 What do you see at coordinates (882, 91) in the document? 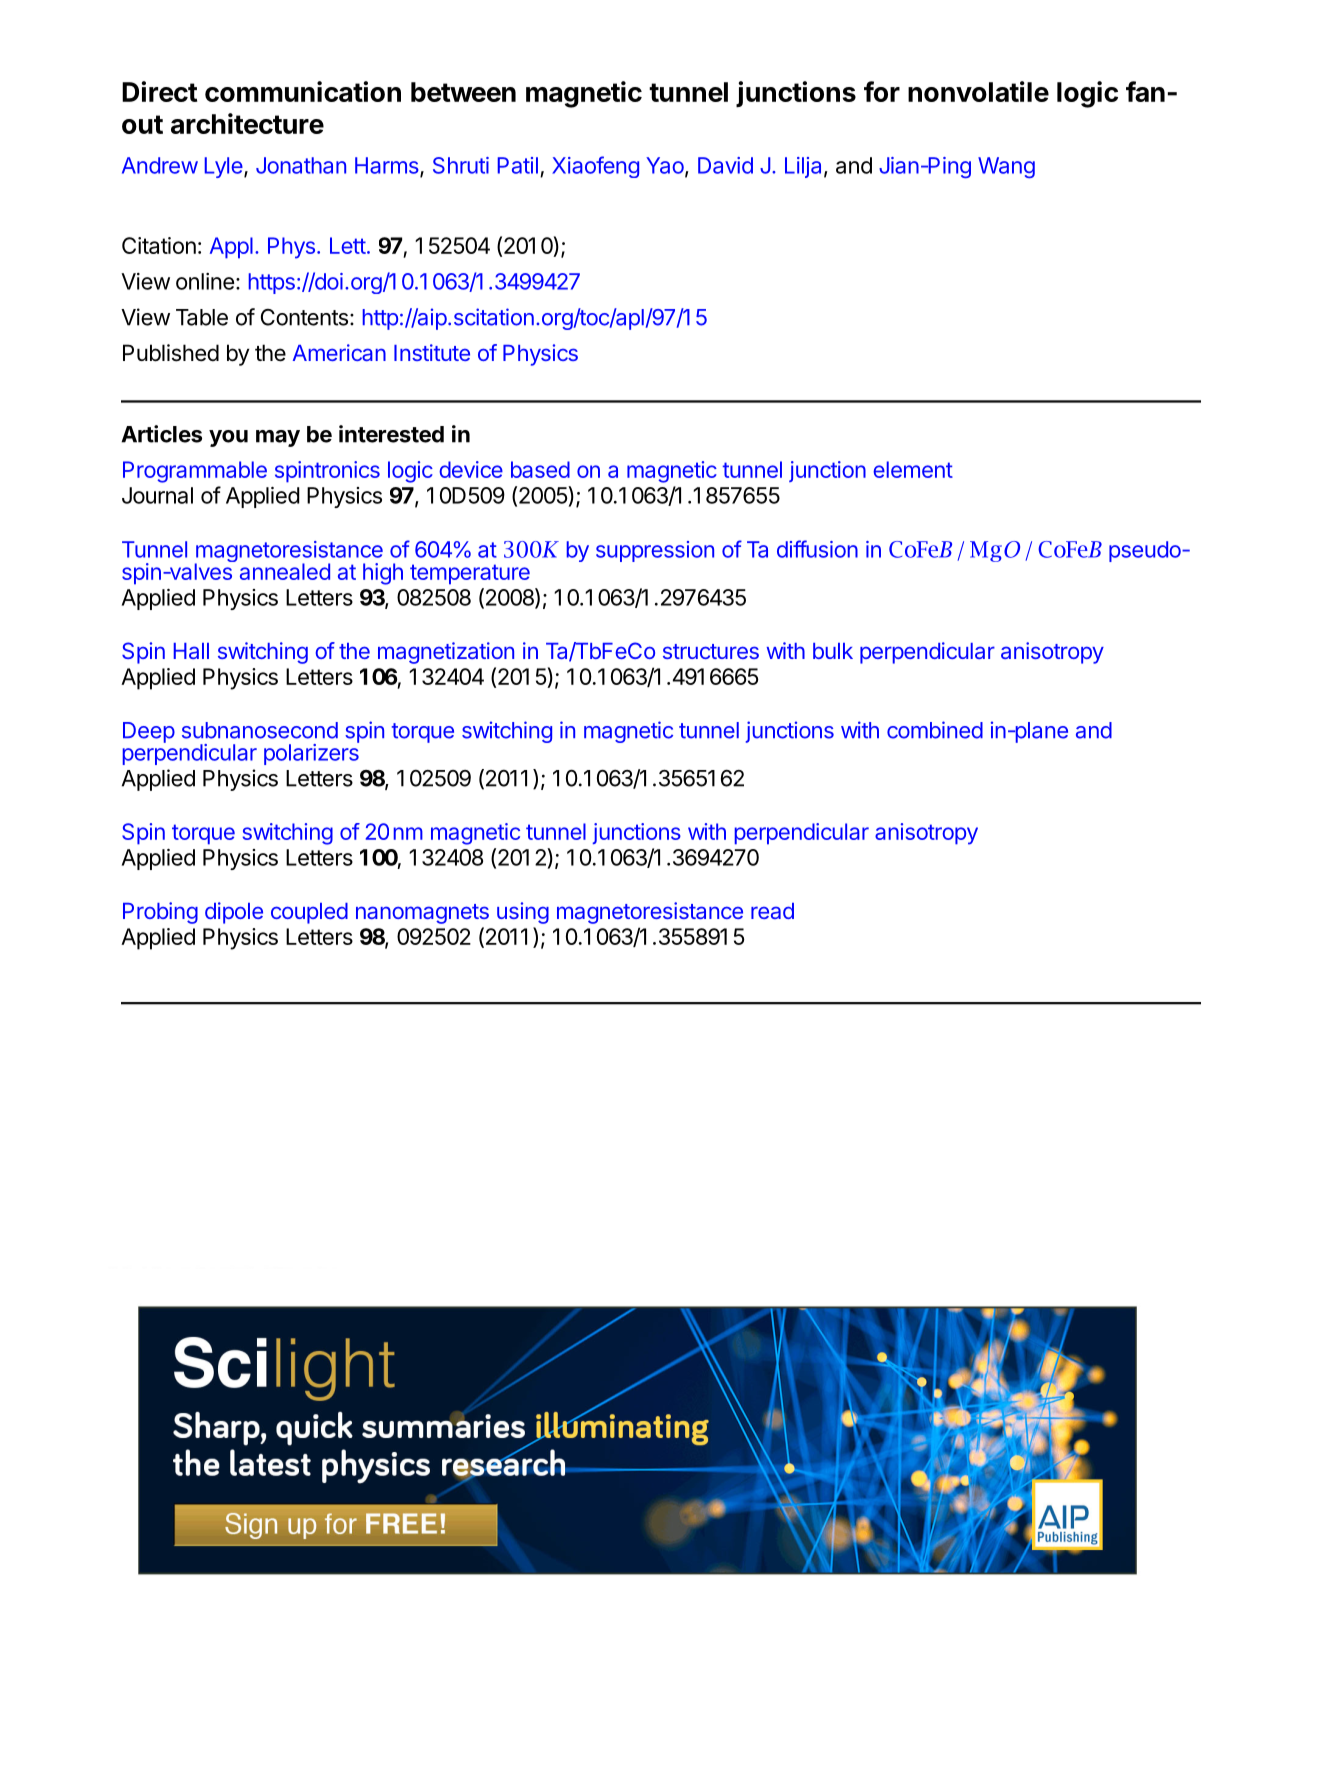
I see `for` at bounding box center [882, 91].
